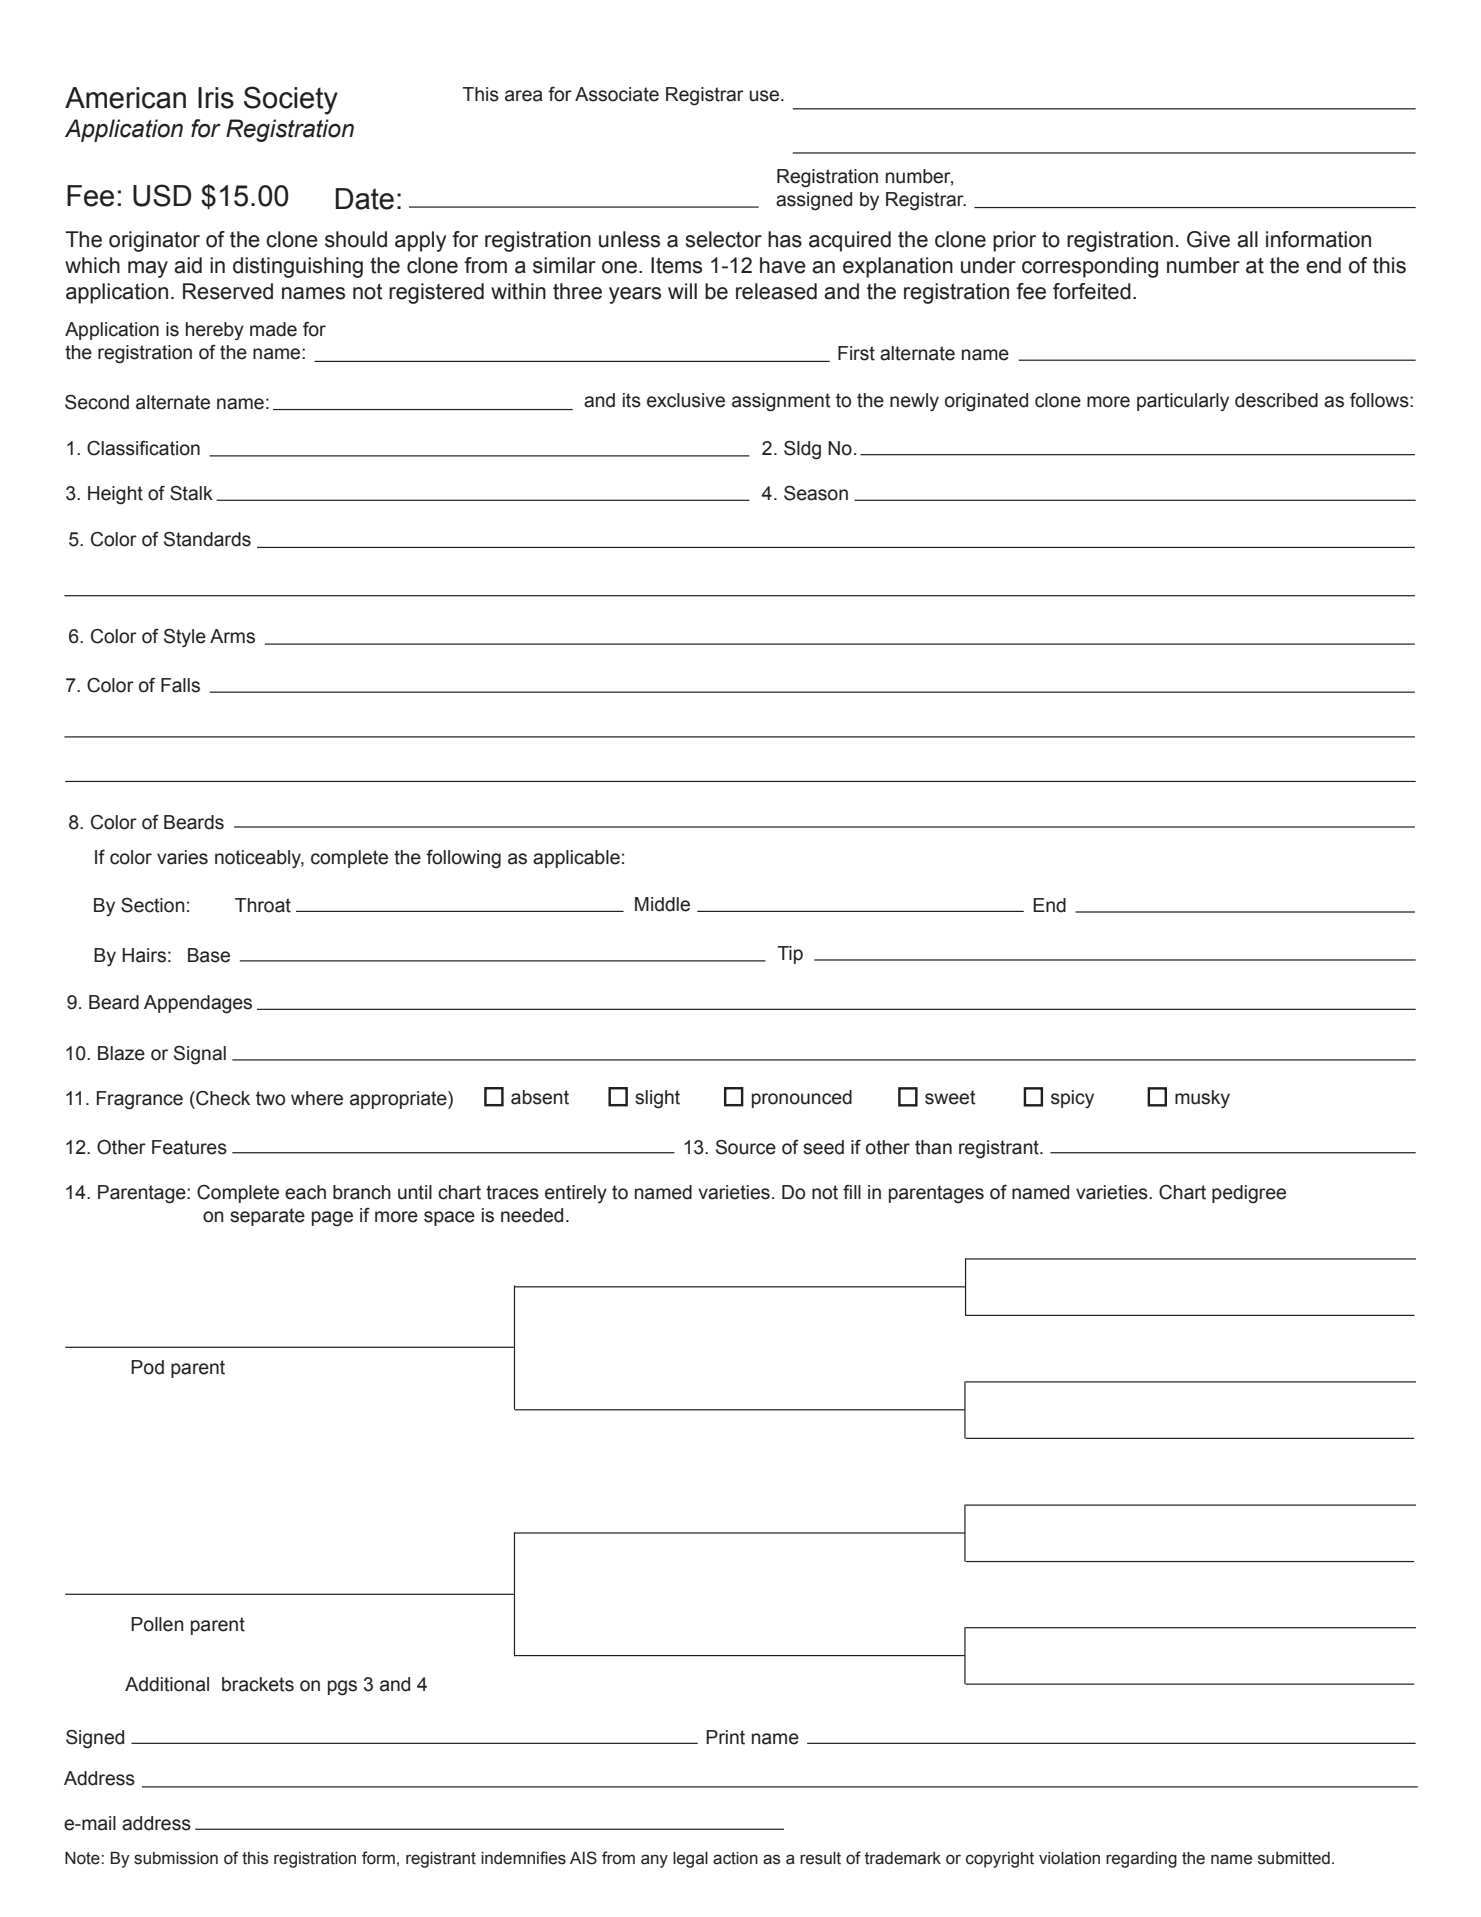 Image resolution: width=1481 pixels, height=1917 pixels. What do you see at coordinates (207, 539) in the screenshot?
I see `Standards` at bounding box center [207, 539].
